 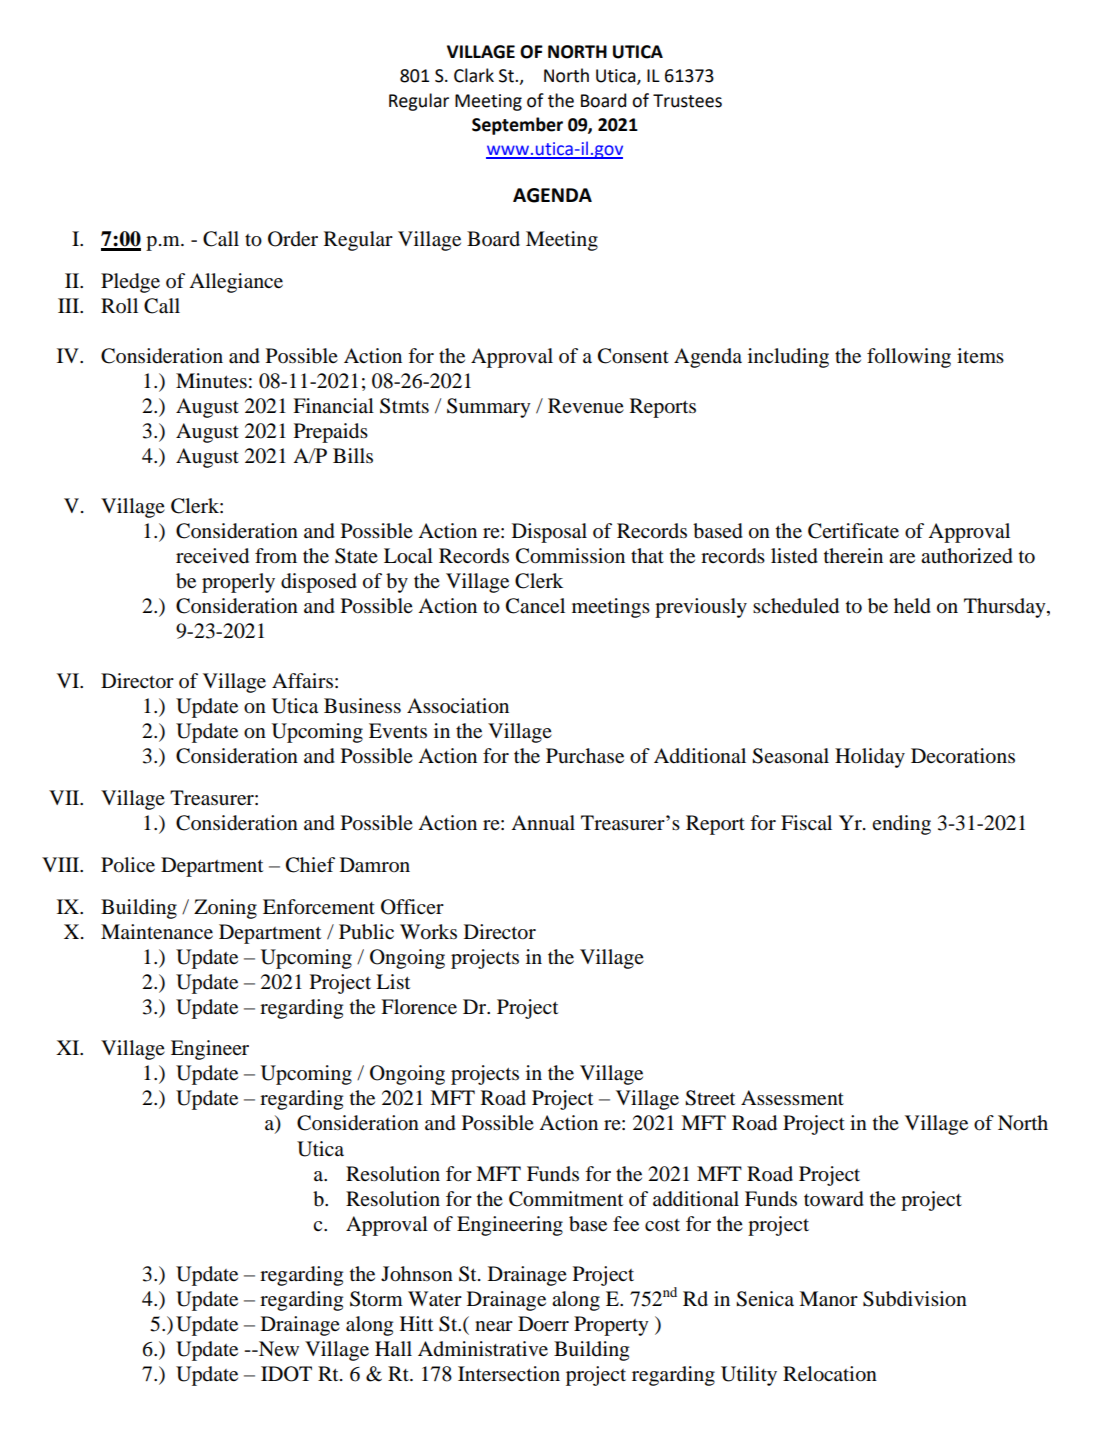 What do you see at coordinates (870, 758) in the screenshot?
I see `Holiday` at bounding box center [870, 758].
